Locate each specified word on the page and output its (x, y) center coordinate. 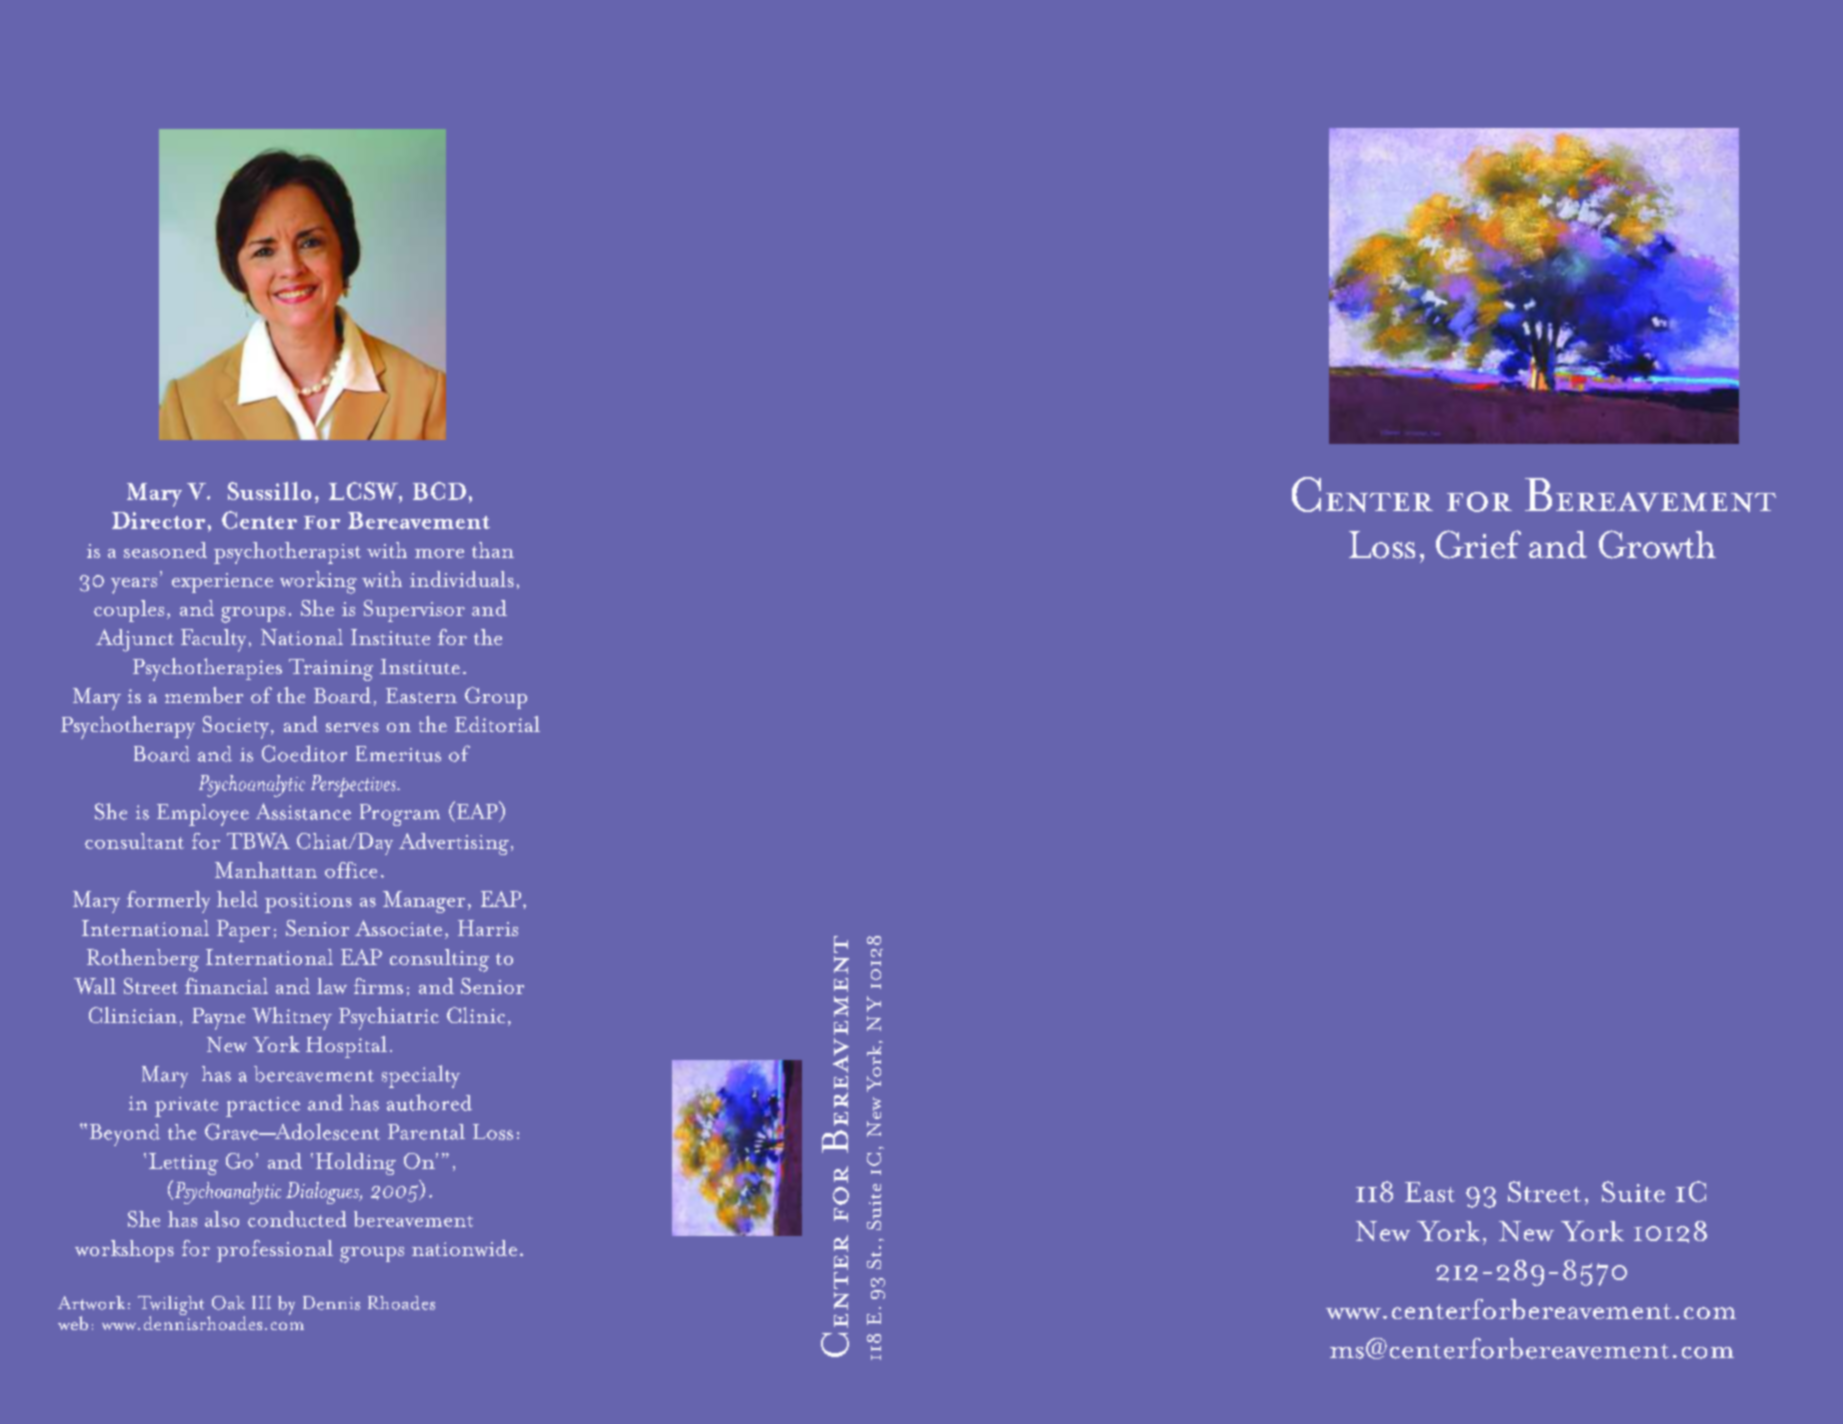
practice (263, 1107)
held (237, 899)
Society (236, 727)
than (493, 550)
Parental (426, 1132)
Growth (1657, 544)
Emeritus (398, 754)
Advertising (454, 844)
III (261, 1302)
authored (429, 1102)
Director (158, 520)
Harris (488, 928)
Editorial (497, 724)
